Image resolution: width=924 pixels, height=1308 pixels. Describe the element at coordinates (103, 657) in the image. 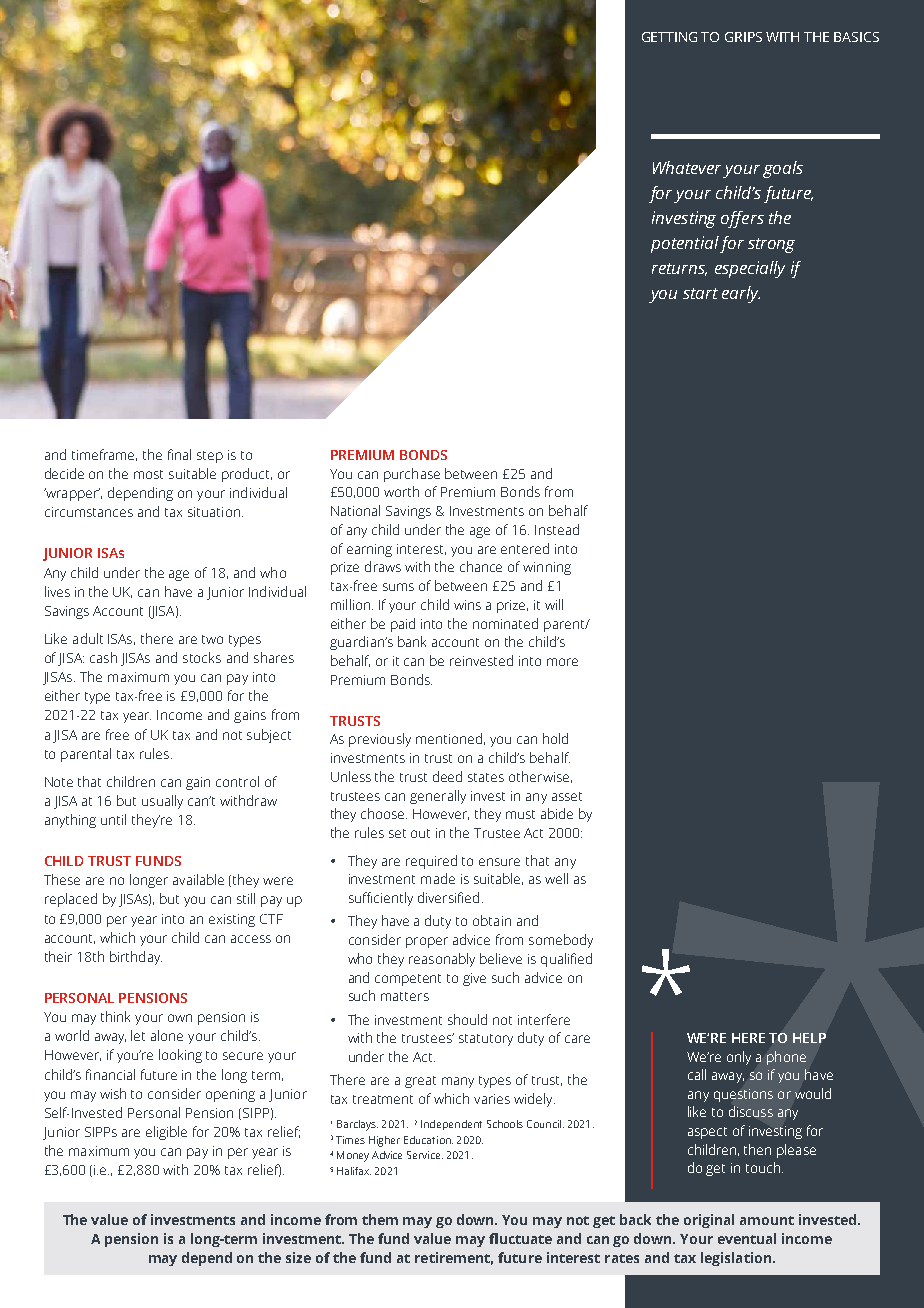

I see `cash` at that location.
